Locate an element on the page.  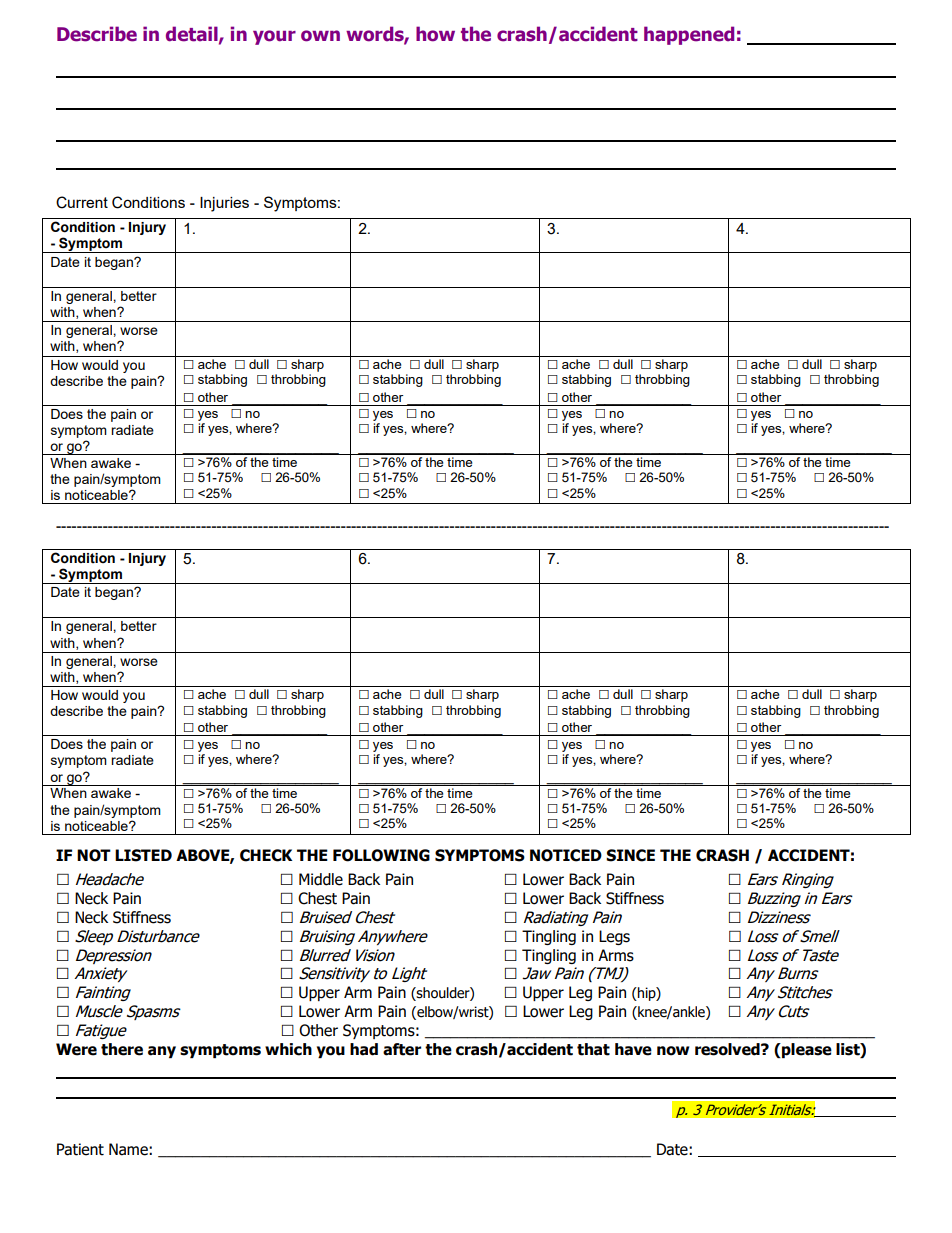
FOLLOWING is located at coordinates (381, 855).
